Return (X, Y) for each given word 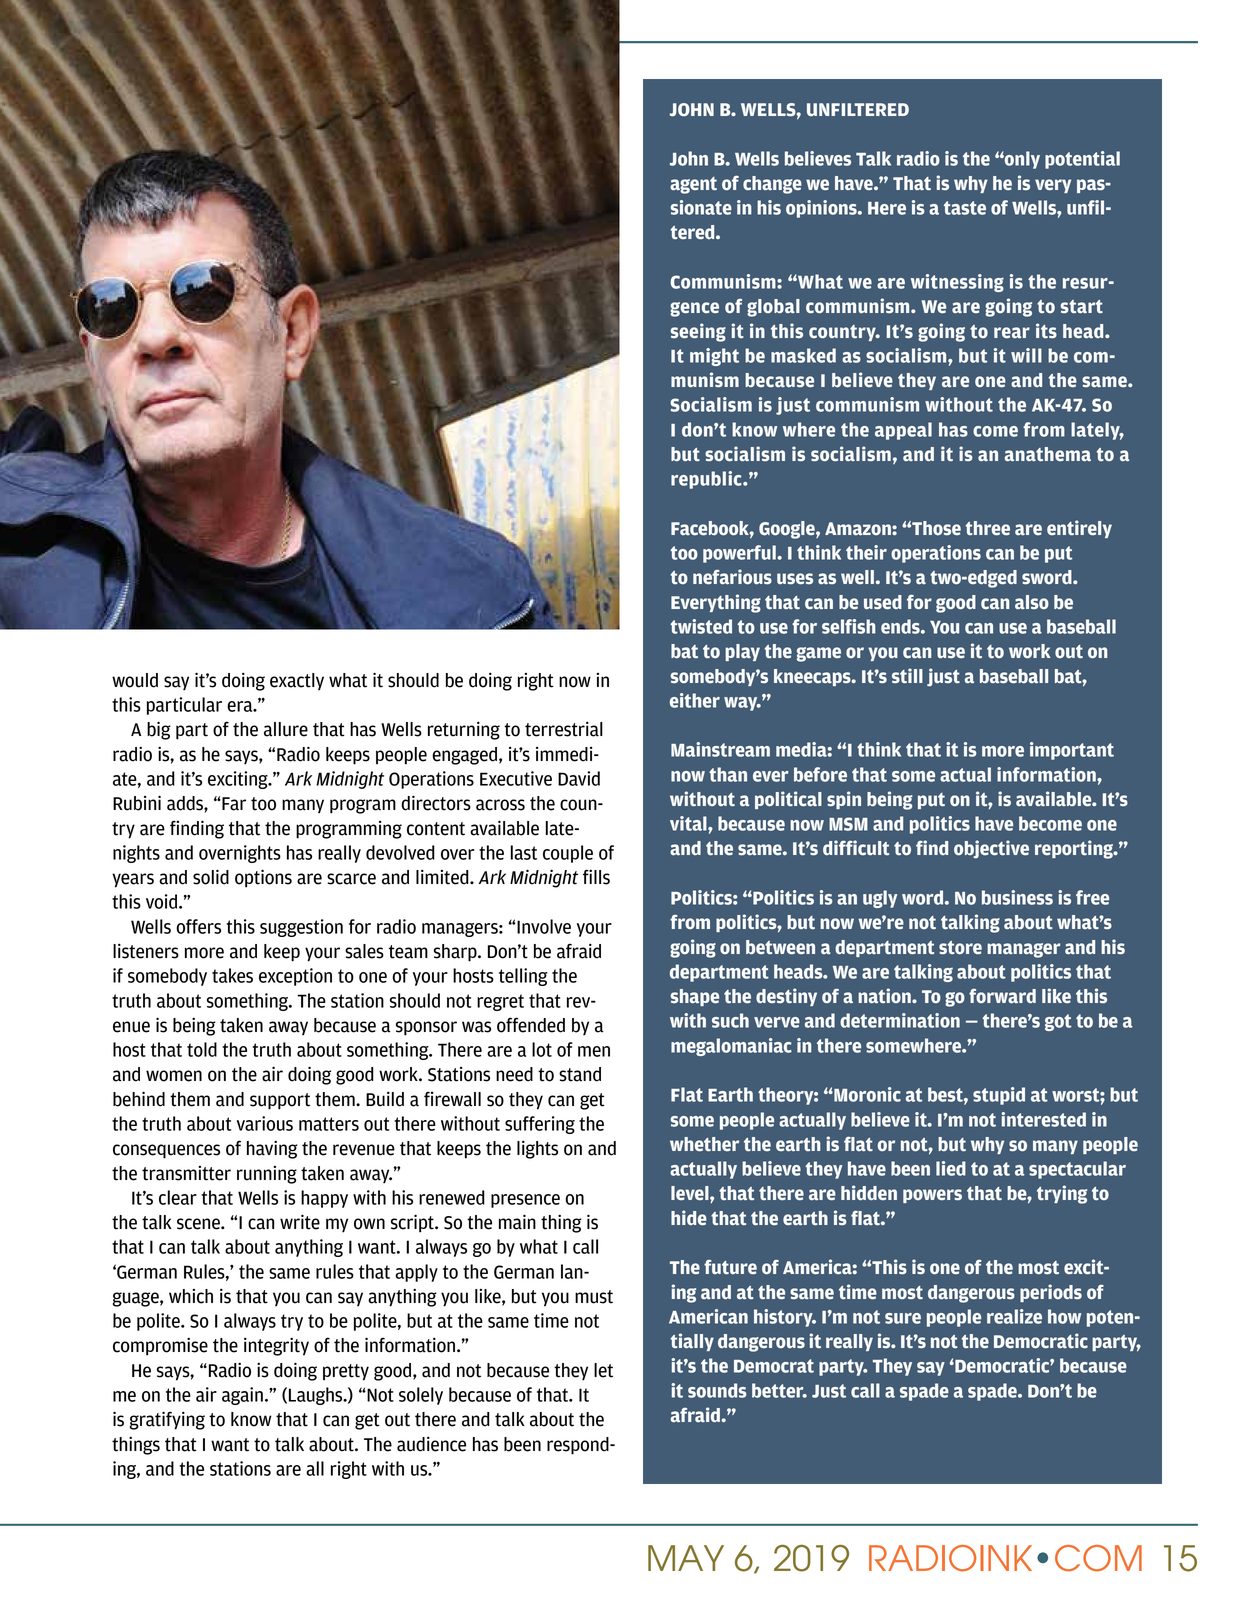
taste (965, 208)
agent (693, 185)
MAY (686, 1558)
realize (1014, 1316)
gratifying (167, 1420)
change (772, 185)
